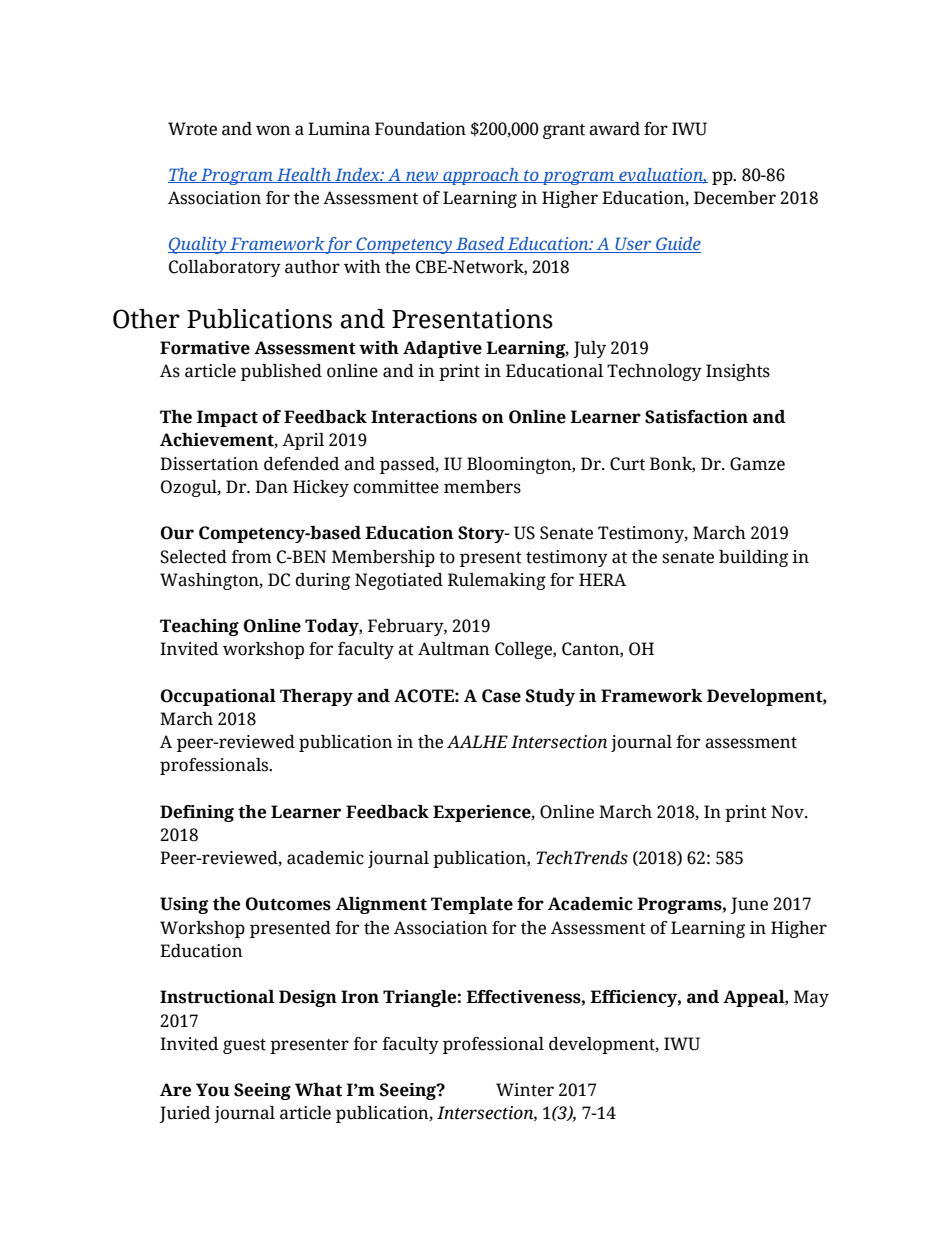 The height and width of the screenshot is (1233, 952). What do you see at coordinates (472, 905) in the screenshot?
I see `Template` at bounding box center [472, 905].
